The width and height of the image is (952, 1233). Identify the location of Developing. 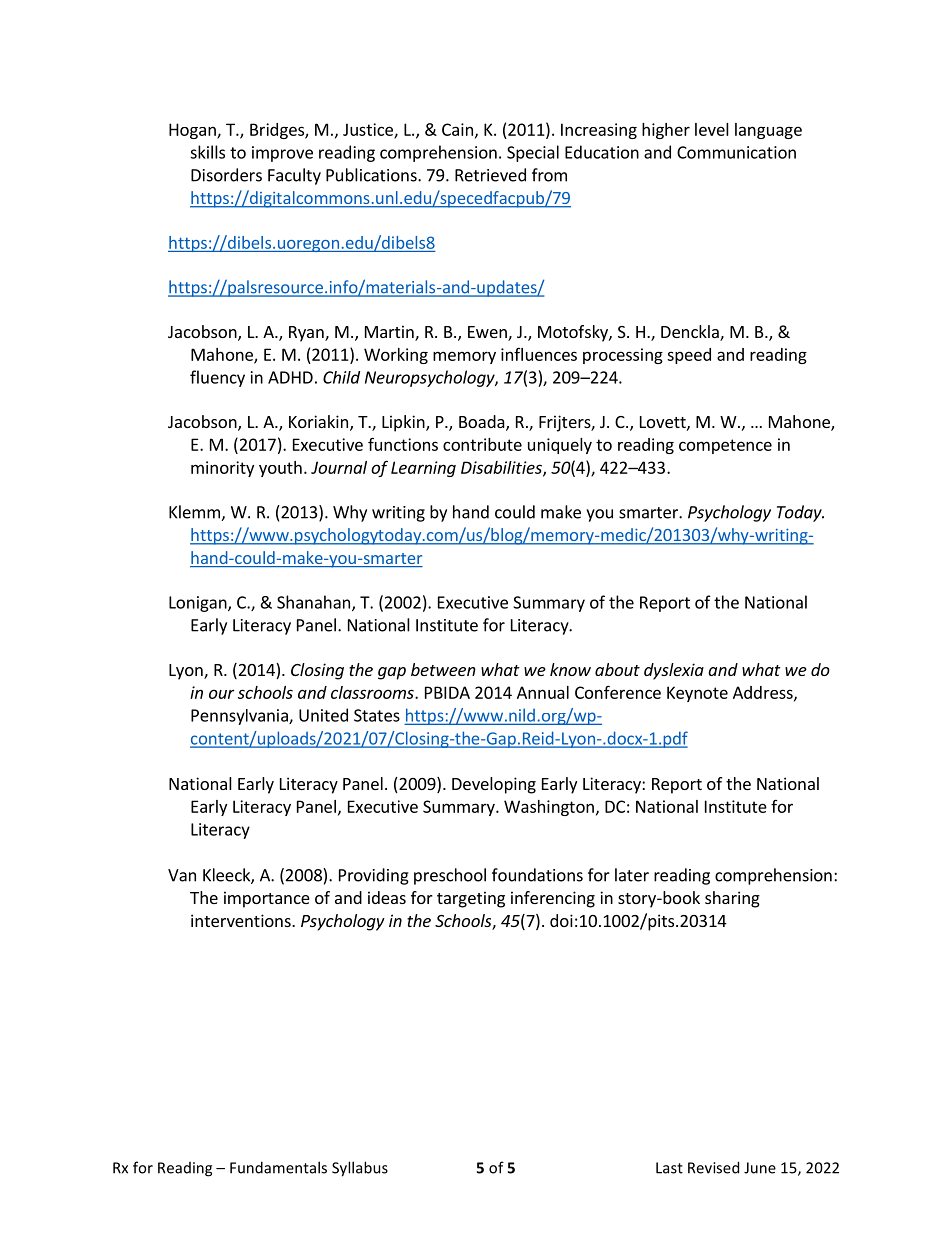
(494, 785).
